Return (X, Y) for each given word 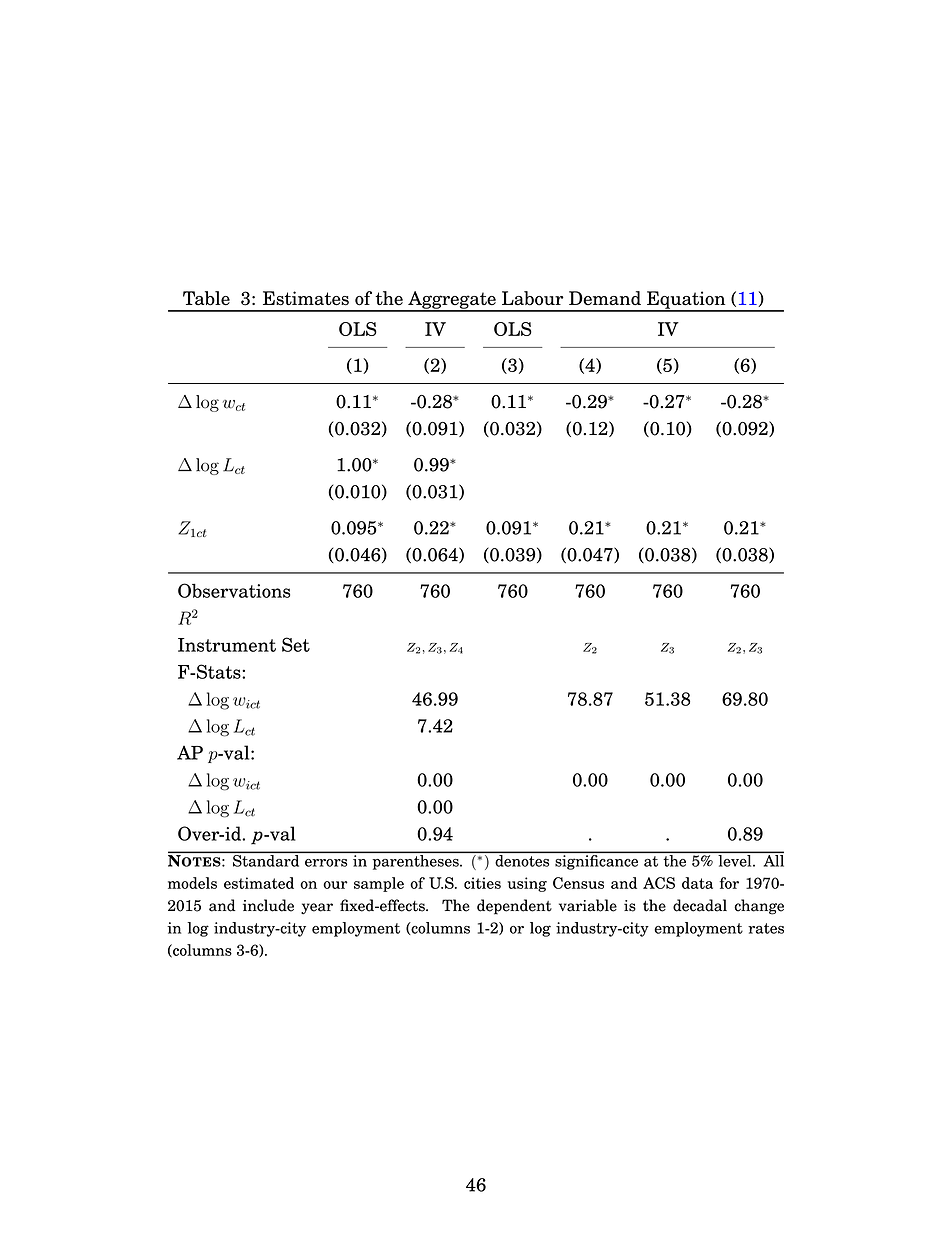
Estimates (306, 298)
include (268, 905)
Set (296, 644)
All (772, 859)
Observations (234, 590)
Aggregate (452, 301)
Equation (686, 301)
